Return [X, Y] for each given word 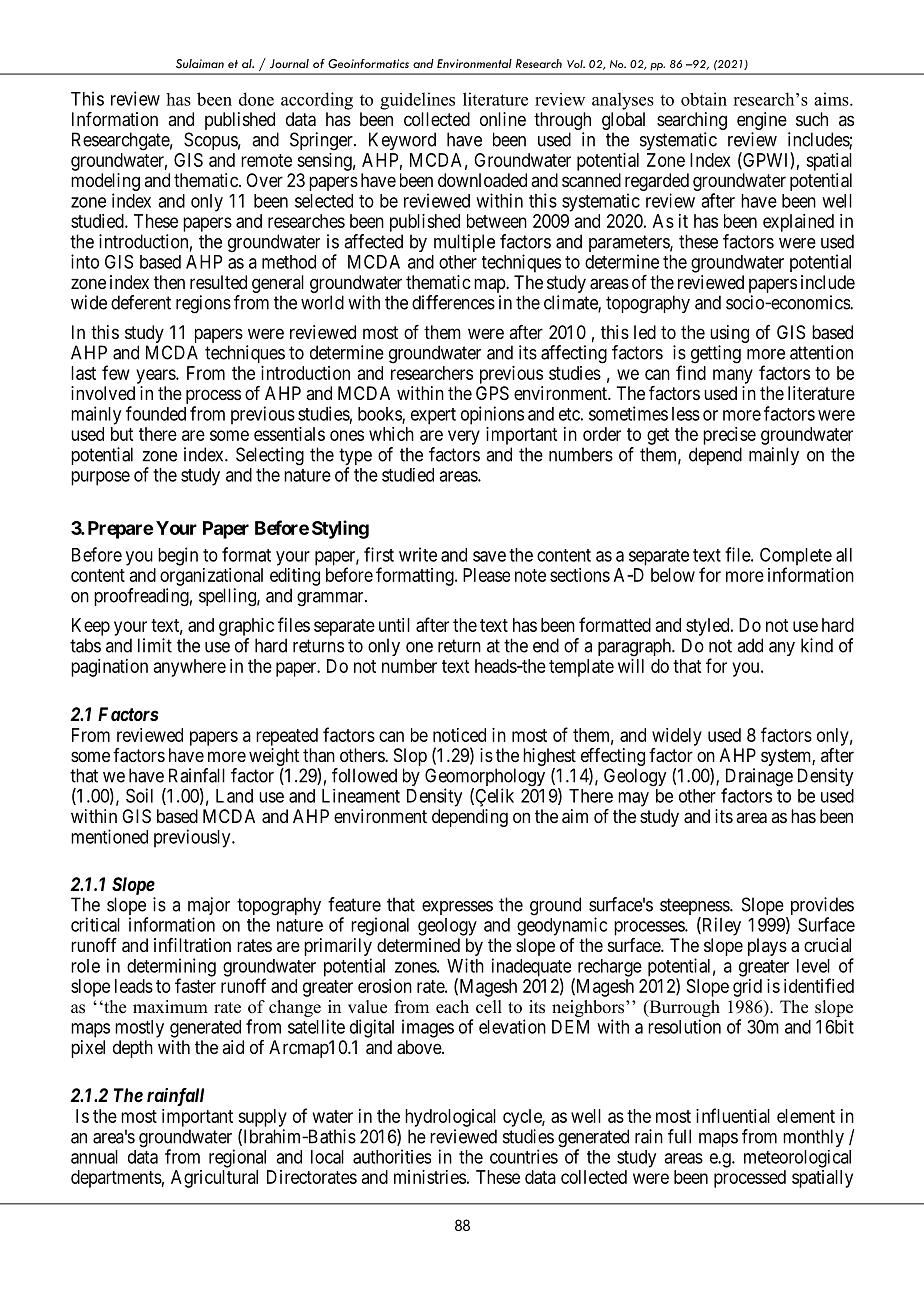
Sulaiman [200, 64]
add [750, 645]
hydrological [450, 1118]
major [209, 907]
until [394, 625]
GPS [492, 393]
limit [155, 645]
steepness [695, 908]
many [733, 376]
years [156, 376]
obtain [704, 99]
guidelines [417, 101]
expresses [457, 908]
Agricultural [214, 1179]
